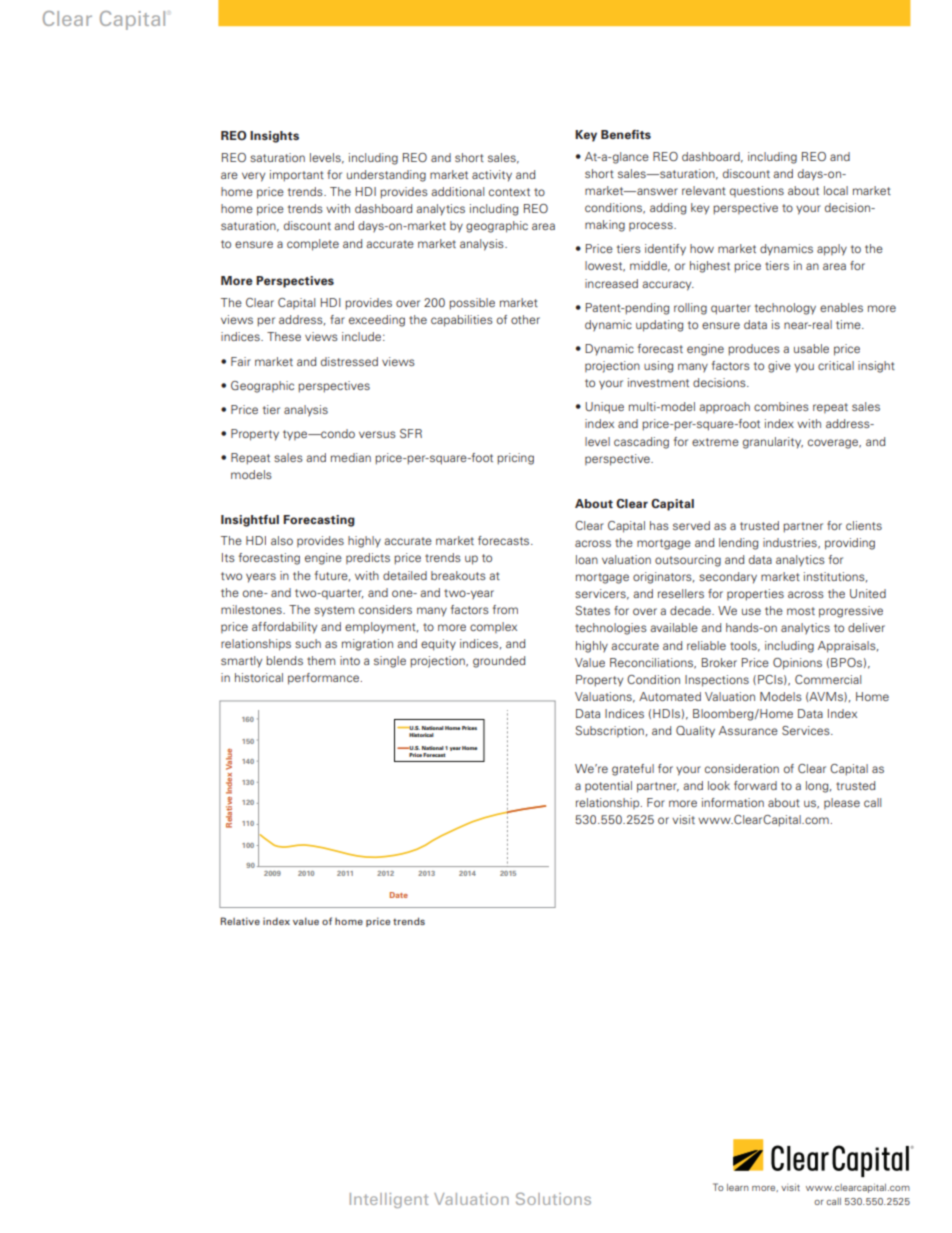 The height and width of the screenshot is (1233, 952). What do you see at coordinates (842, 803) in the screenshot?
I see `please` at bounding box center [842, 803].
